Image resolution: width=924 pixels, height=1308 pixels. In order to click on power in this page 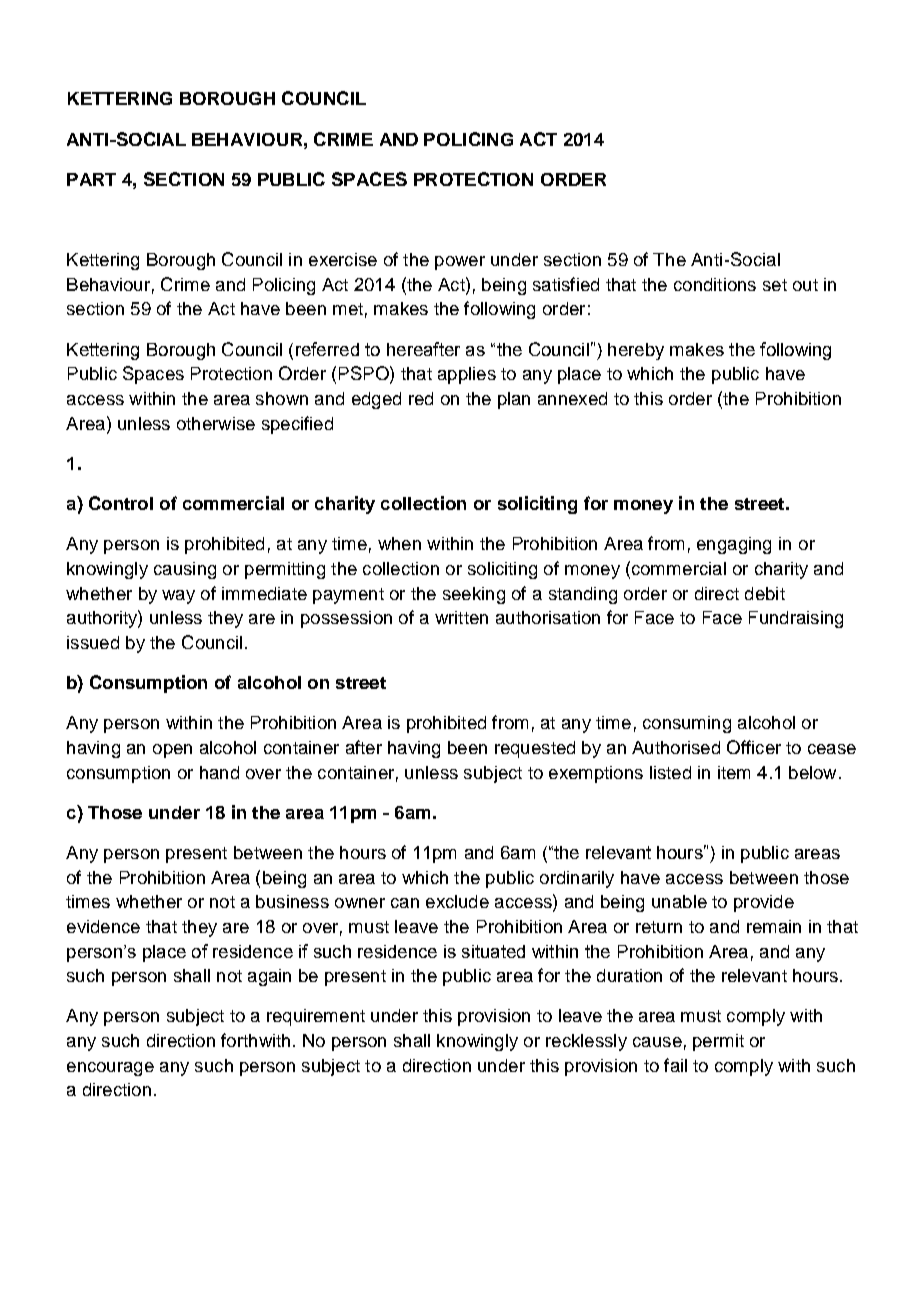, I will do `click(460, 263)`.
